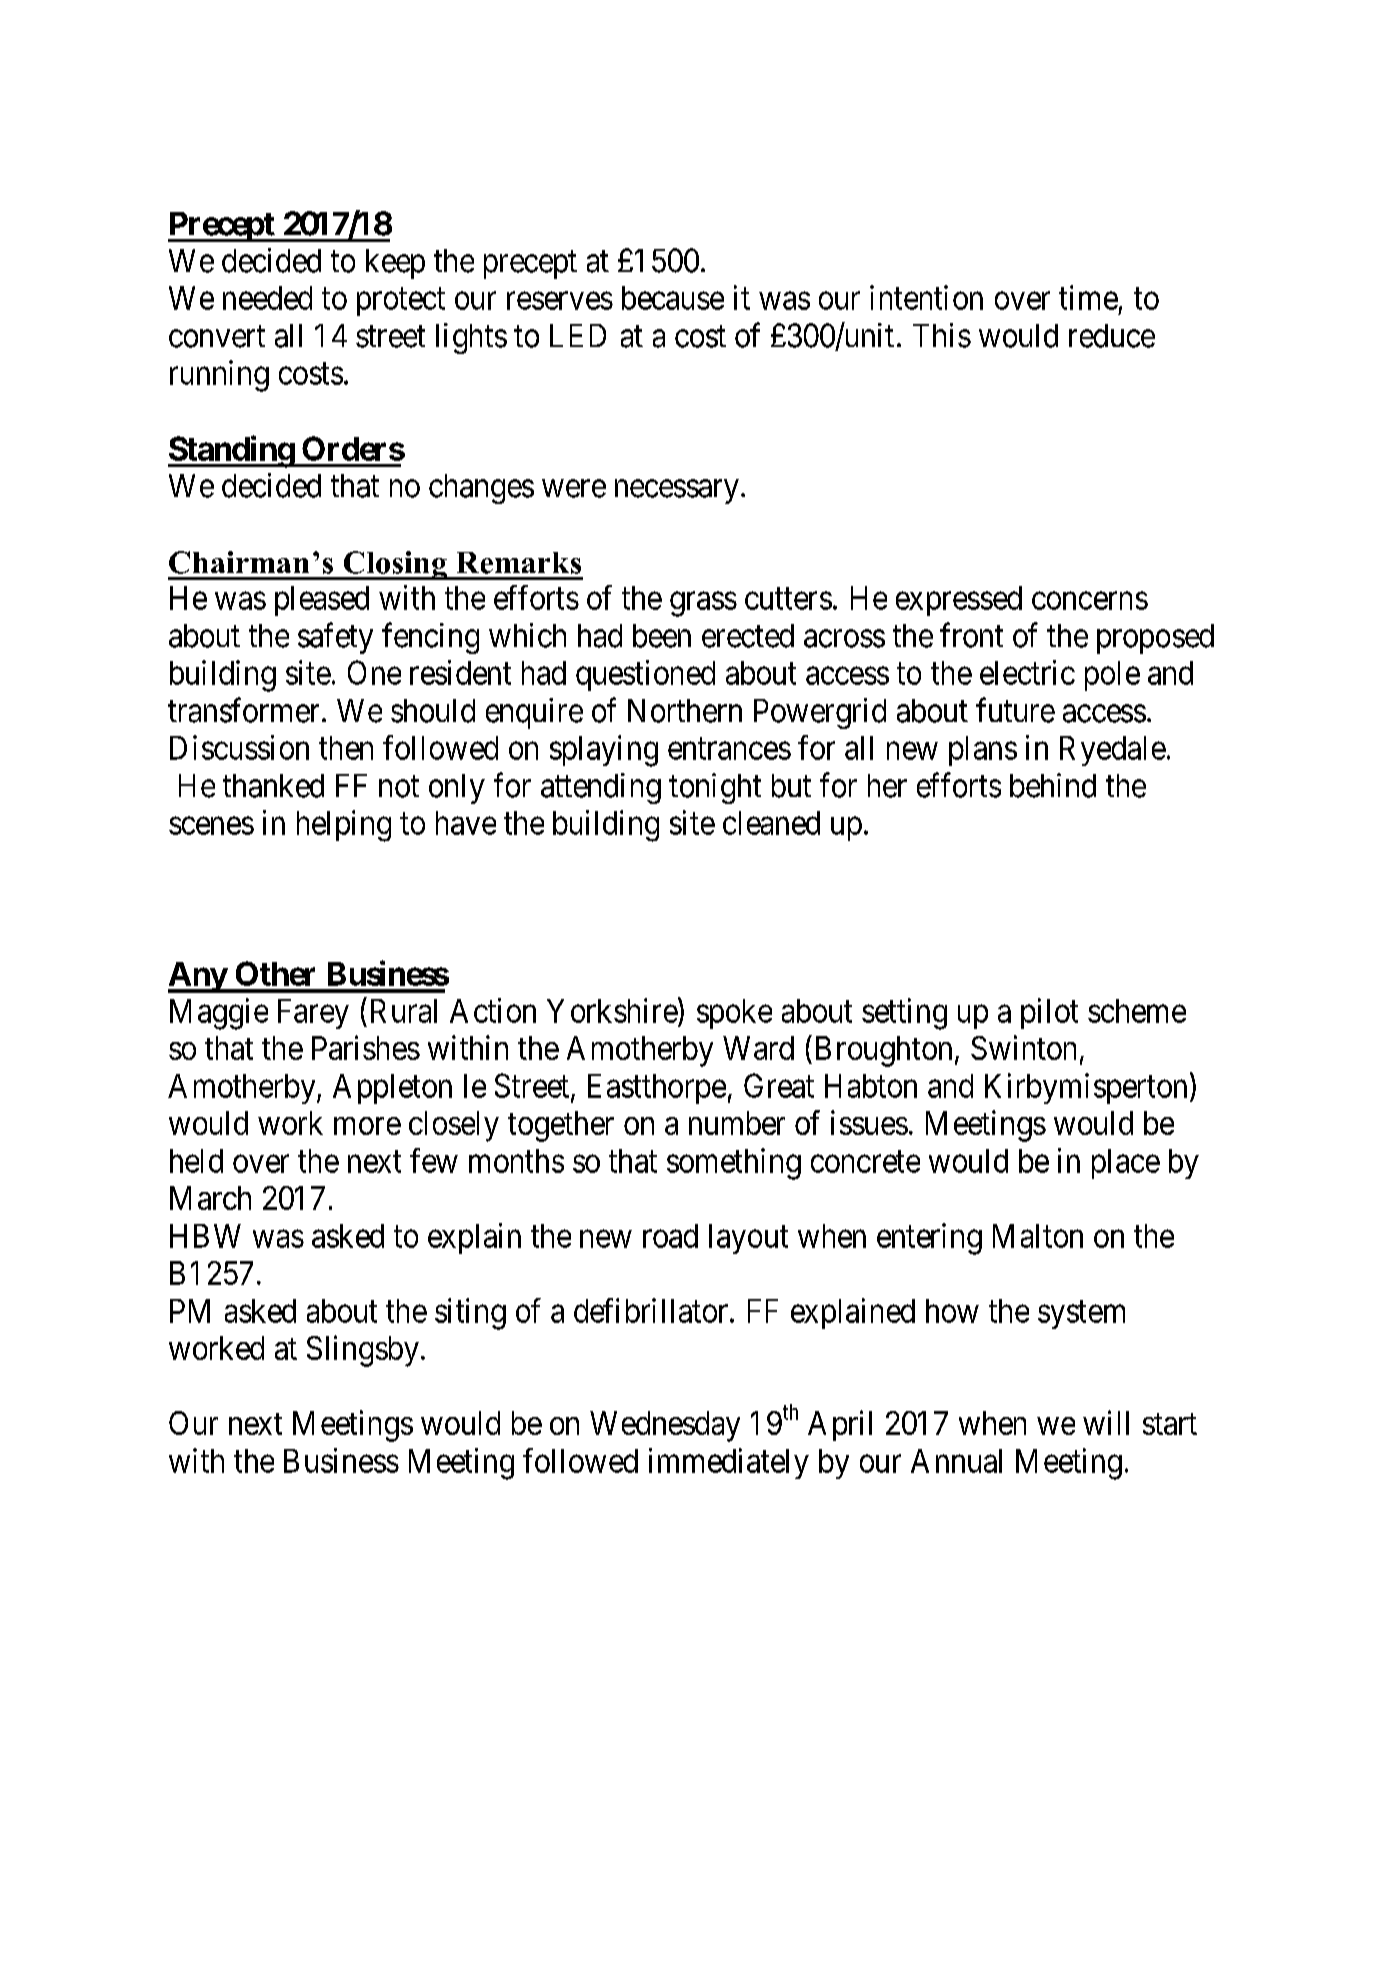  Describe the element at coordinates (392, 1089) in the screenshot. I see `Appleton` at that location.
